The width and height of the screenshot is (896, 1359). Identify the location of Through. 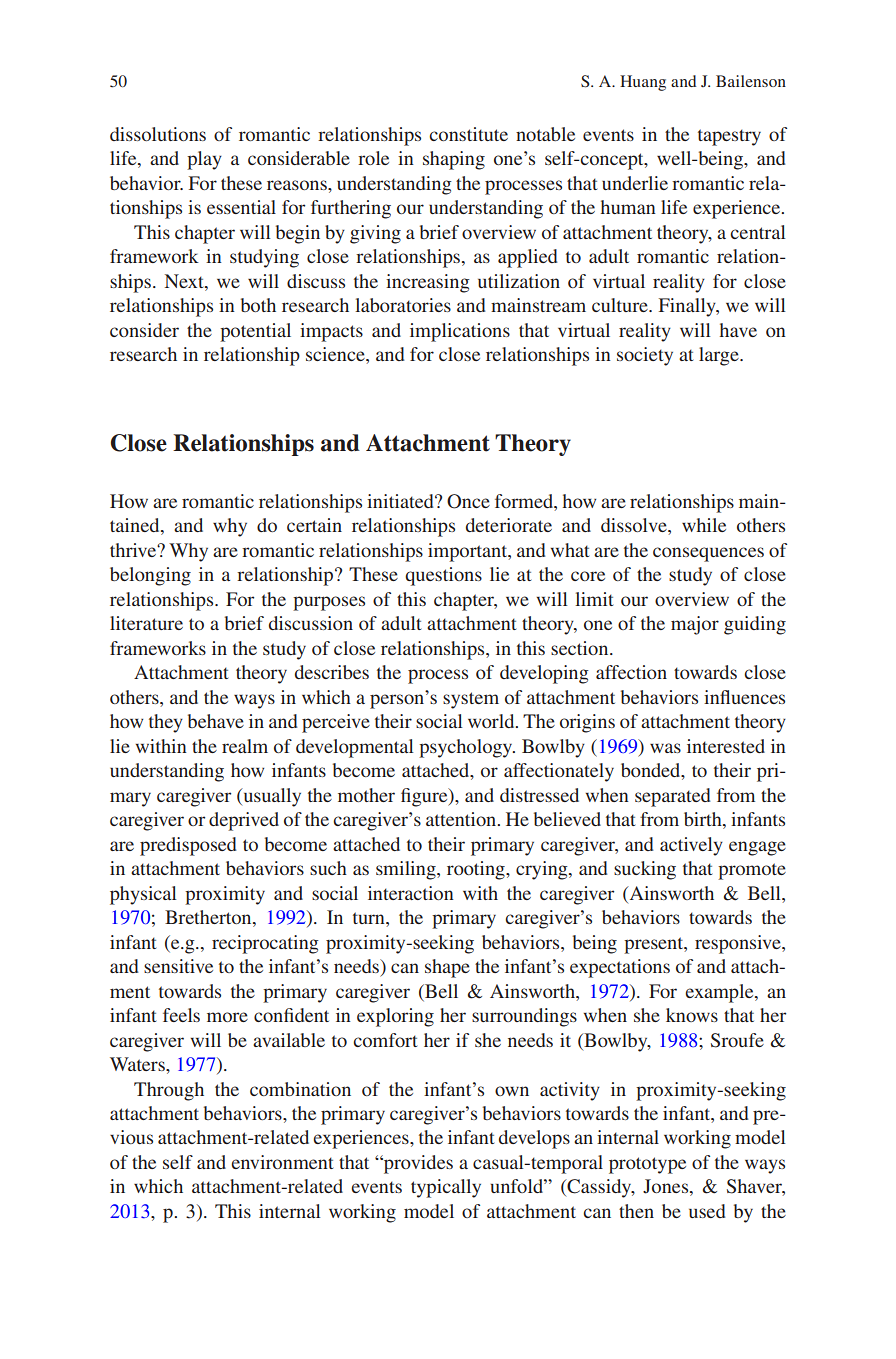
(169, 1091).
